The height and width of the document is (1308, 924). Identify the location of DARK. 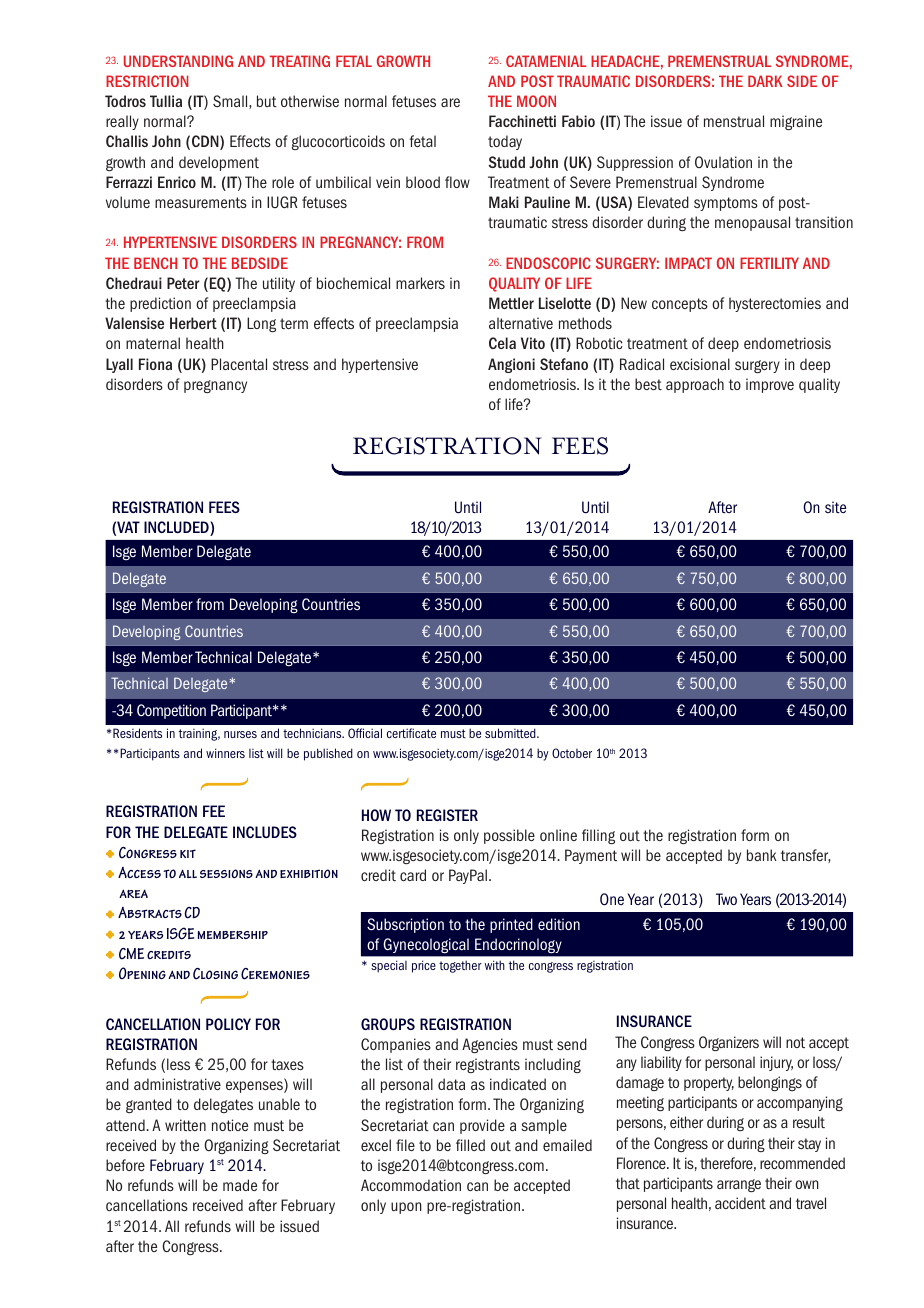
(765, 81).
